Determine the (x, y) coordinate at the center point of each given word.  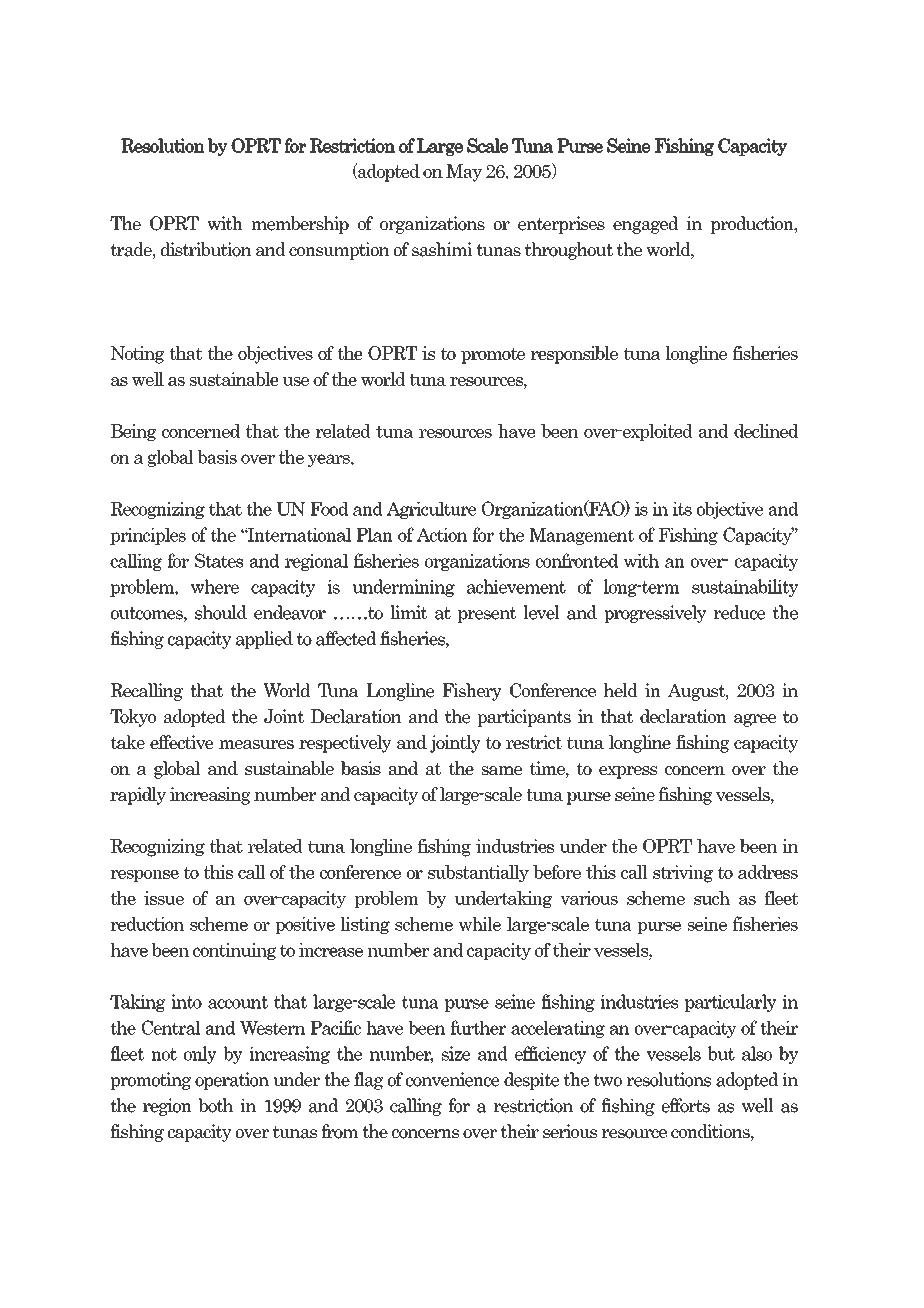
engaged (645, 225)
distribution (206, 249)
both (216, 1105)
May (464, 173)
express (628, 772)
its (682, 509)
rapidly (138, 796)
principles (148, 536)
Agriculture (431, 510)
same (502, 770)
